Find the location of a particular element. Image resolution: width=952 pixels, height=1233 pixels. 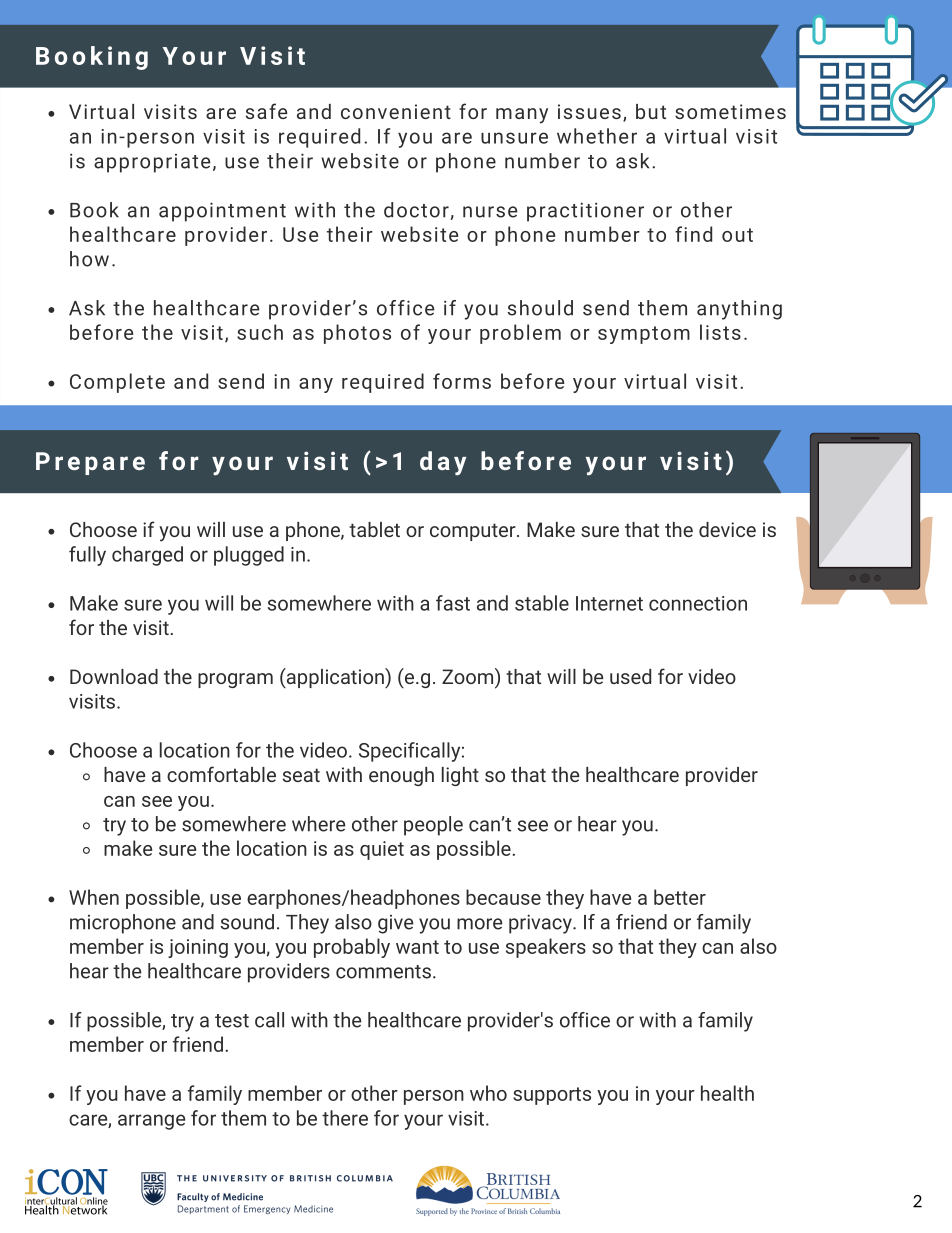

enough is located at coordinates (401, 776).
